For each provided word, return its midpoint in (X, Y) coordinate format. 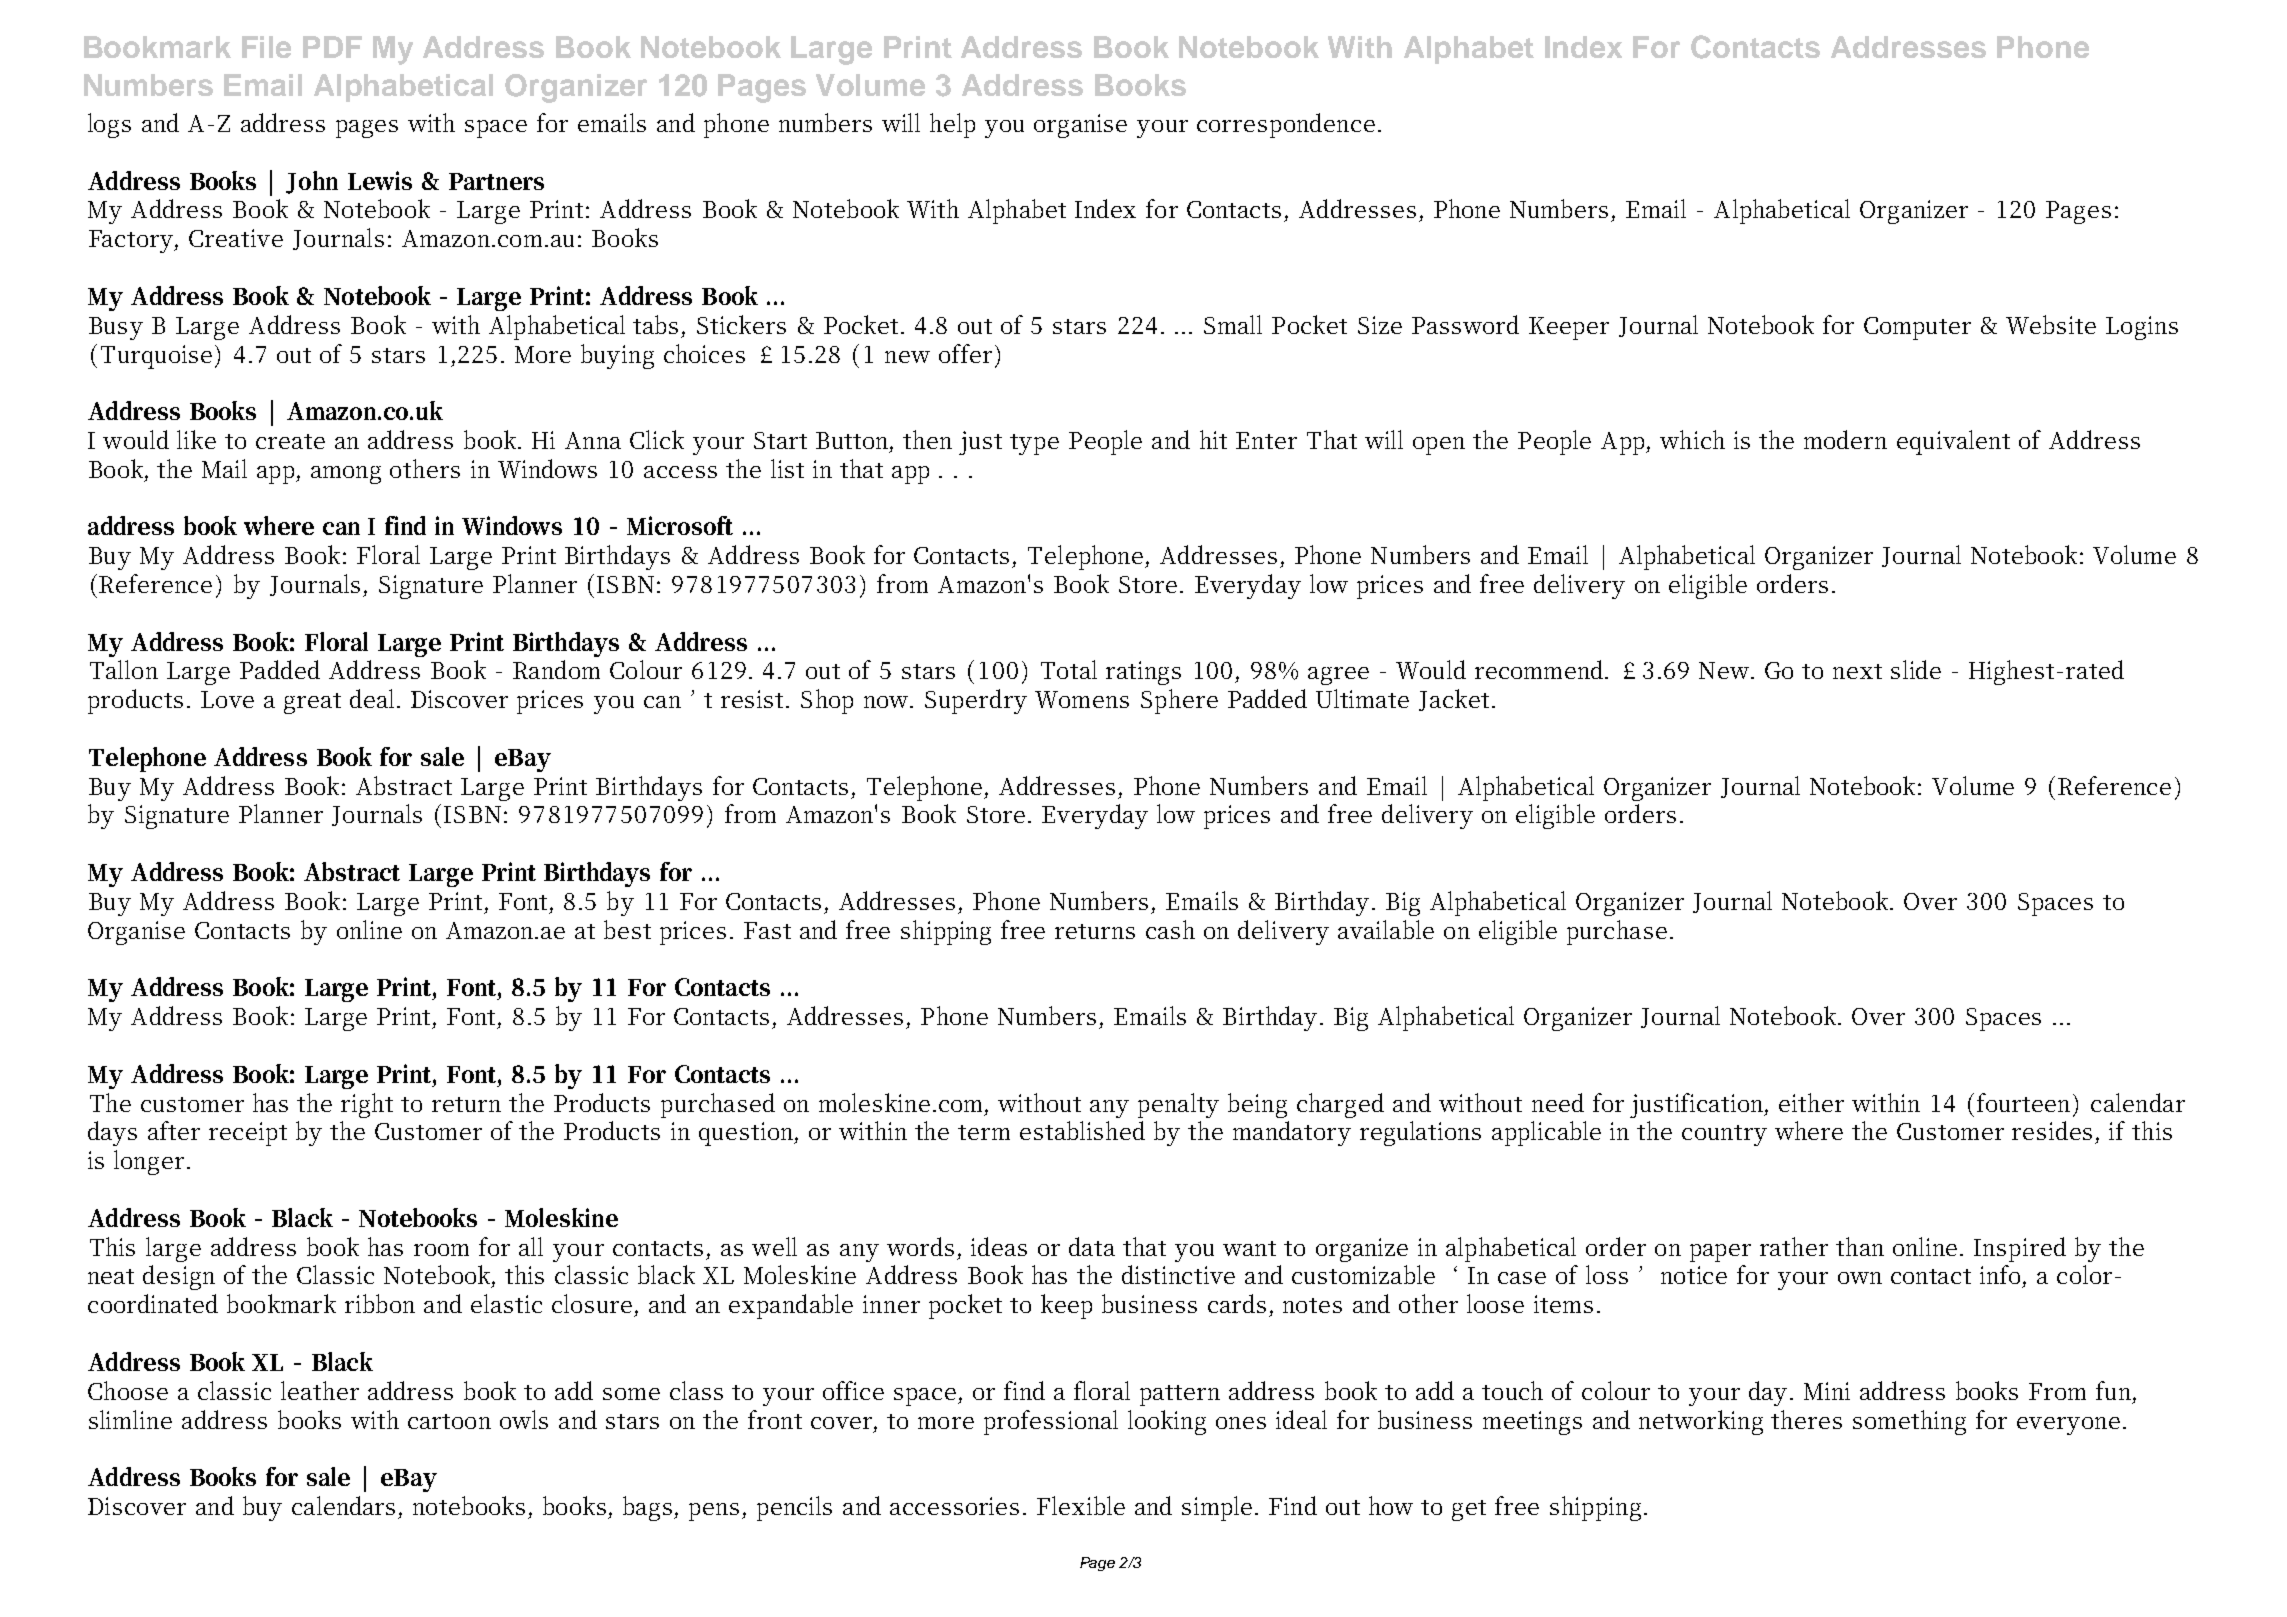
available (1386, 929)
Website (2051, 324)
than (1860, 1246)
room (441, 1250)
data (1092, 1246)
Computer (1917, 328)
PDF (332, 47)
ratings (1143, 673)
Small (1233, 324)
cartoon (449, 1421)
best (627, 929)
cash (1170, 929)
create (290, 441)
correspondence (1286, 125)
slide (1916, 669)
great (312, 703)
